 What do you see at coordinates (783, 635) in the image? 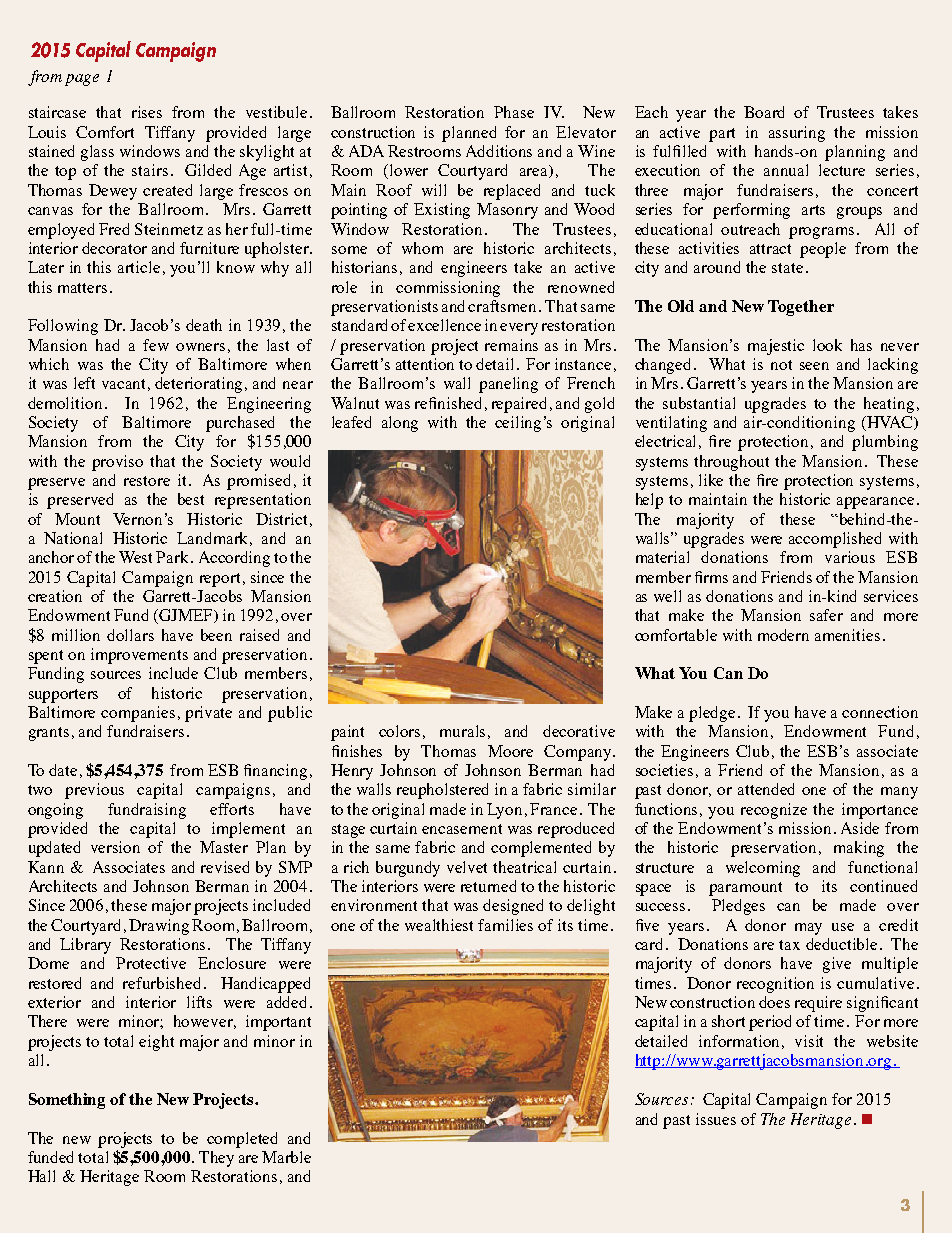
I see `modern` at bounding box center [783, 635].
